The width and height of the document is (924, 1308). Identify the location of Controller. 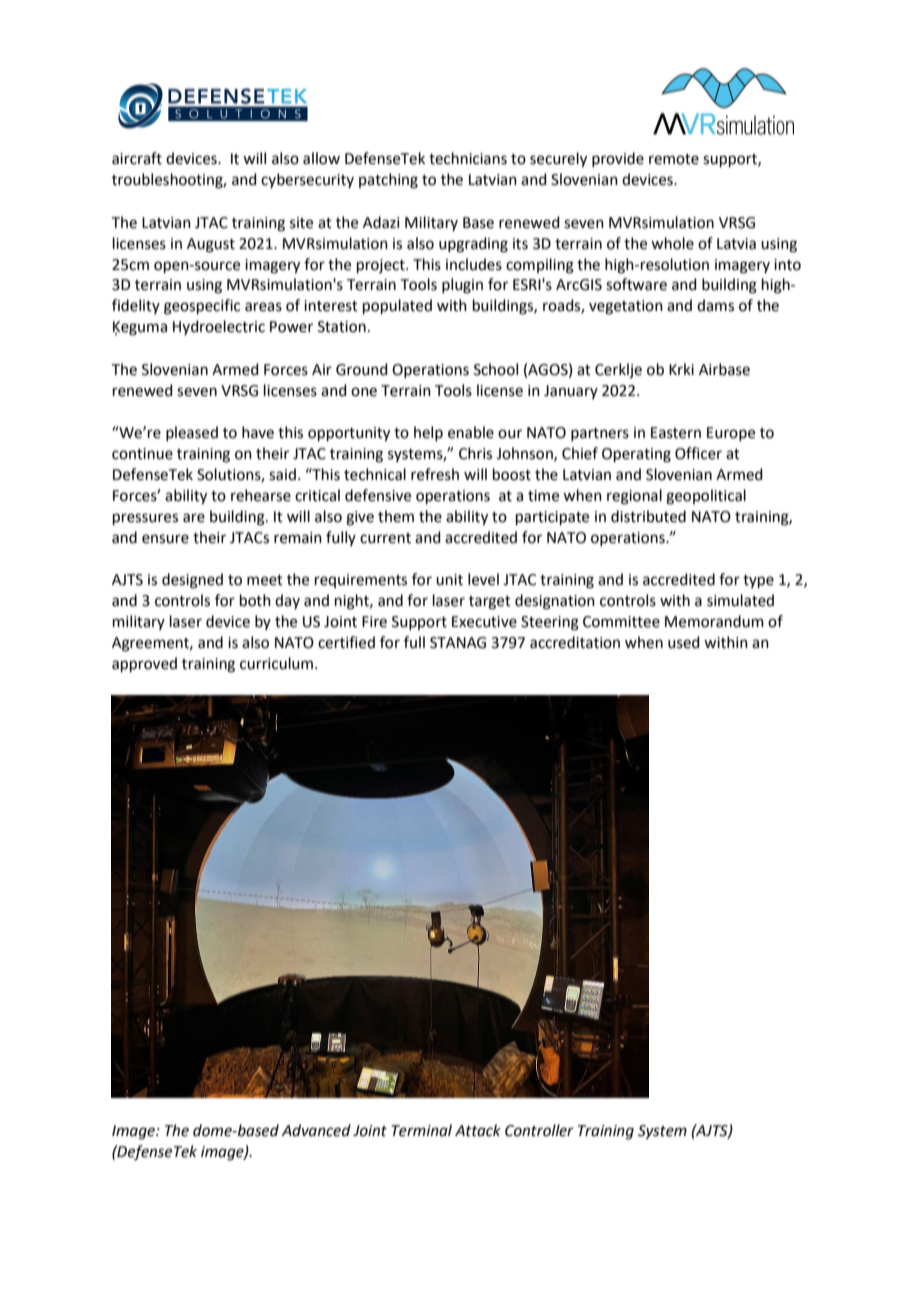
(539, 1130).
